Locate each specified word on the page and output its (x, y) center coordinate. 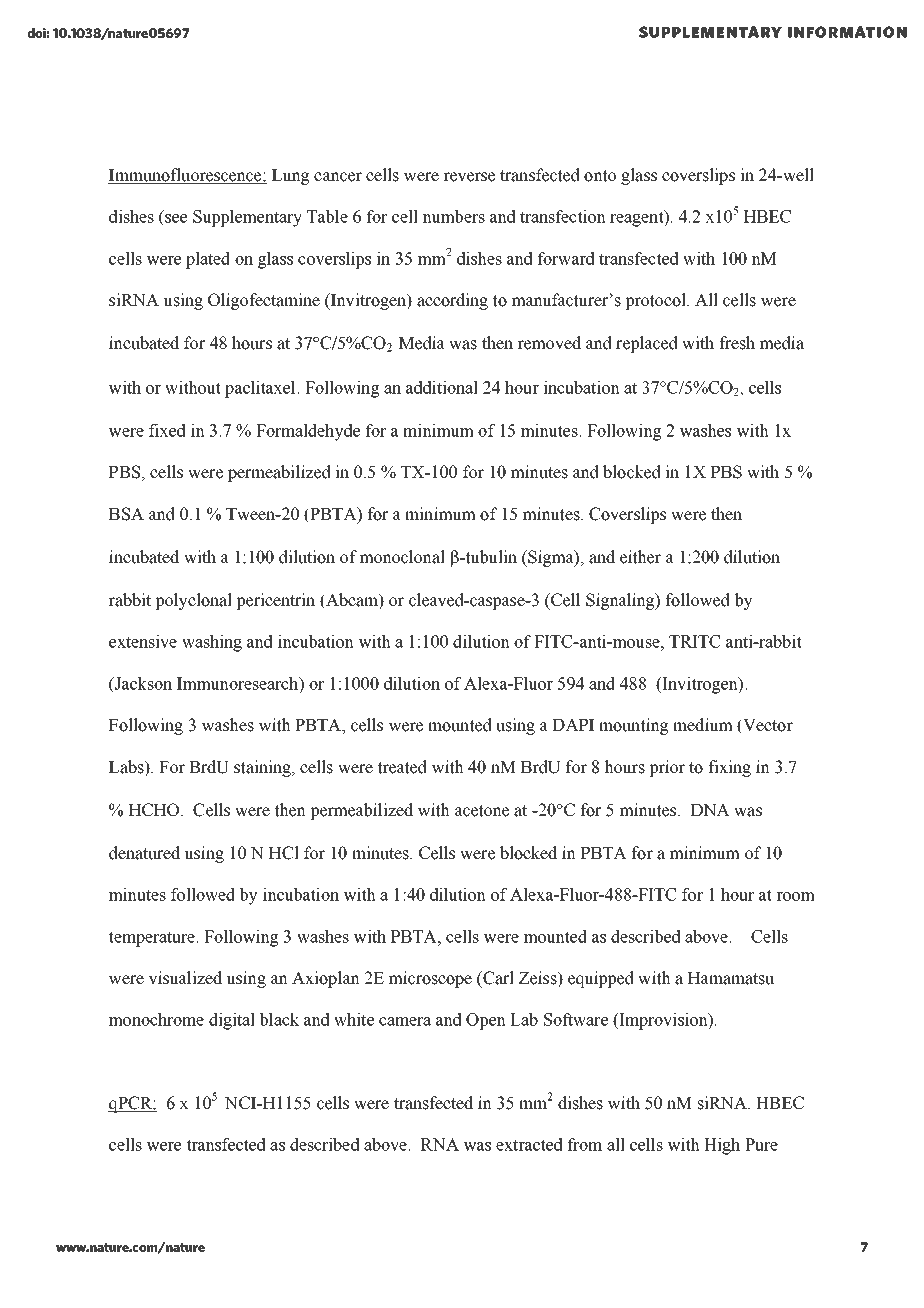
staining (263, 768)
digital (232, 1021)
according (452, 301)
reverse (469, 177)
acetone (482, 811)
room (795, 896)
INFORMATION (847, 32)
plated (208, 260)
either (640, 557)
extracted (529, 1144)
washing (212, 643)
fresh (737, 343)
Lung (290, 177)
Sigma (551, 558)
